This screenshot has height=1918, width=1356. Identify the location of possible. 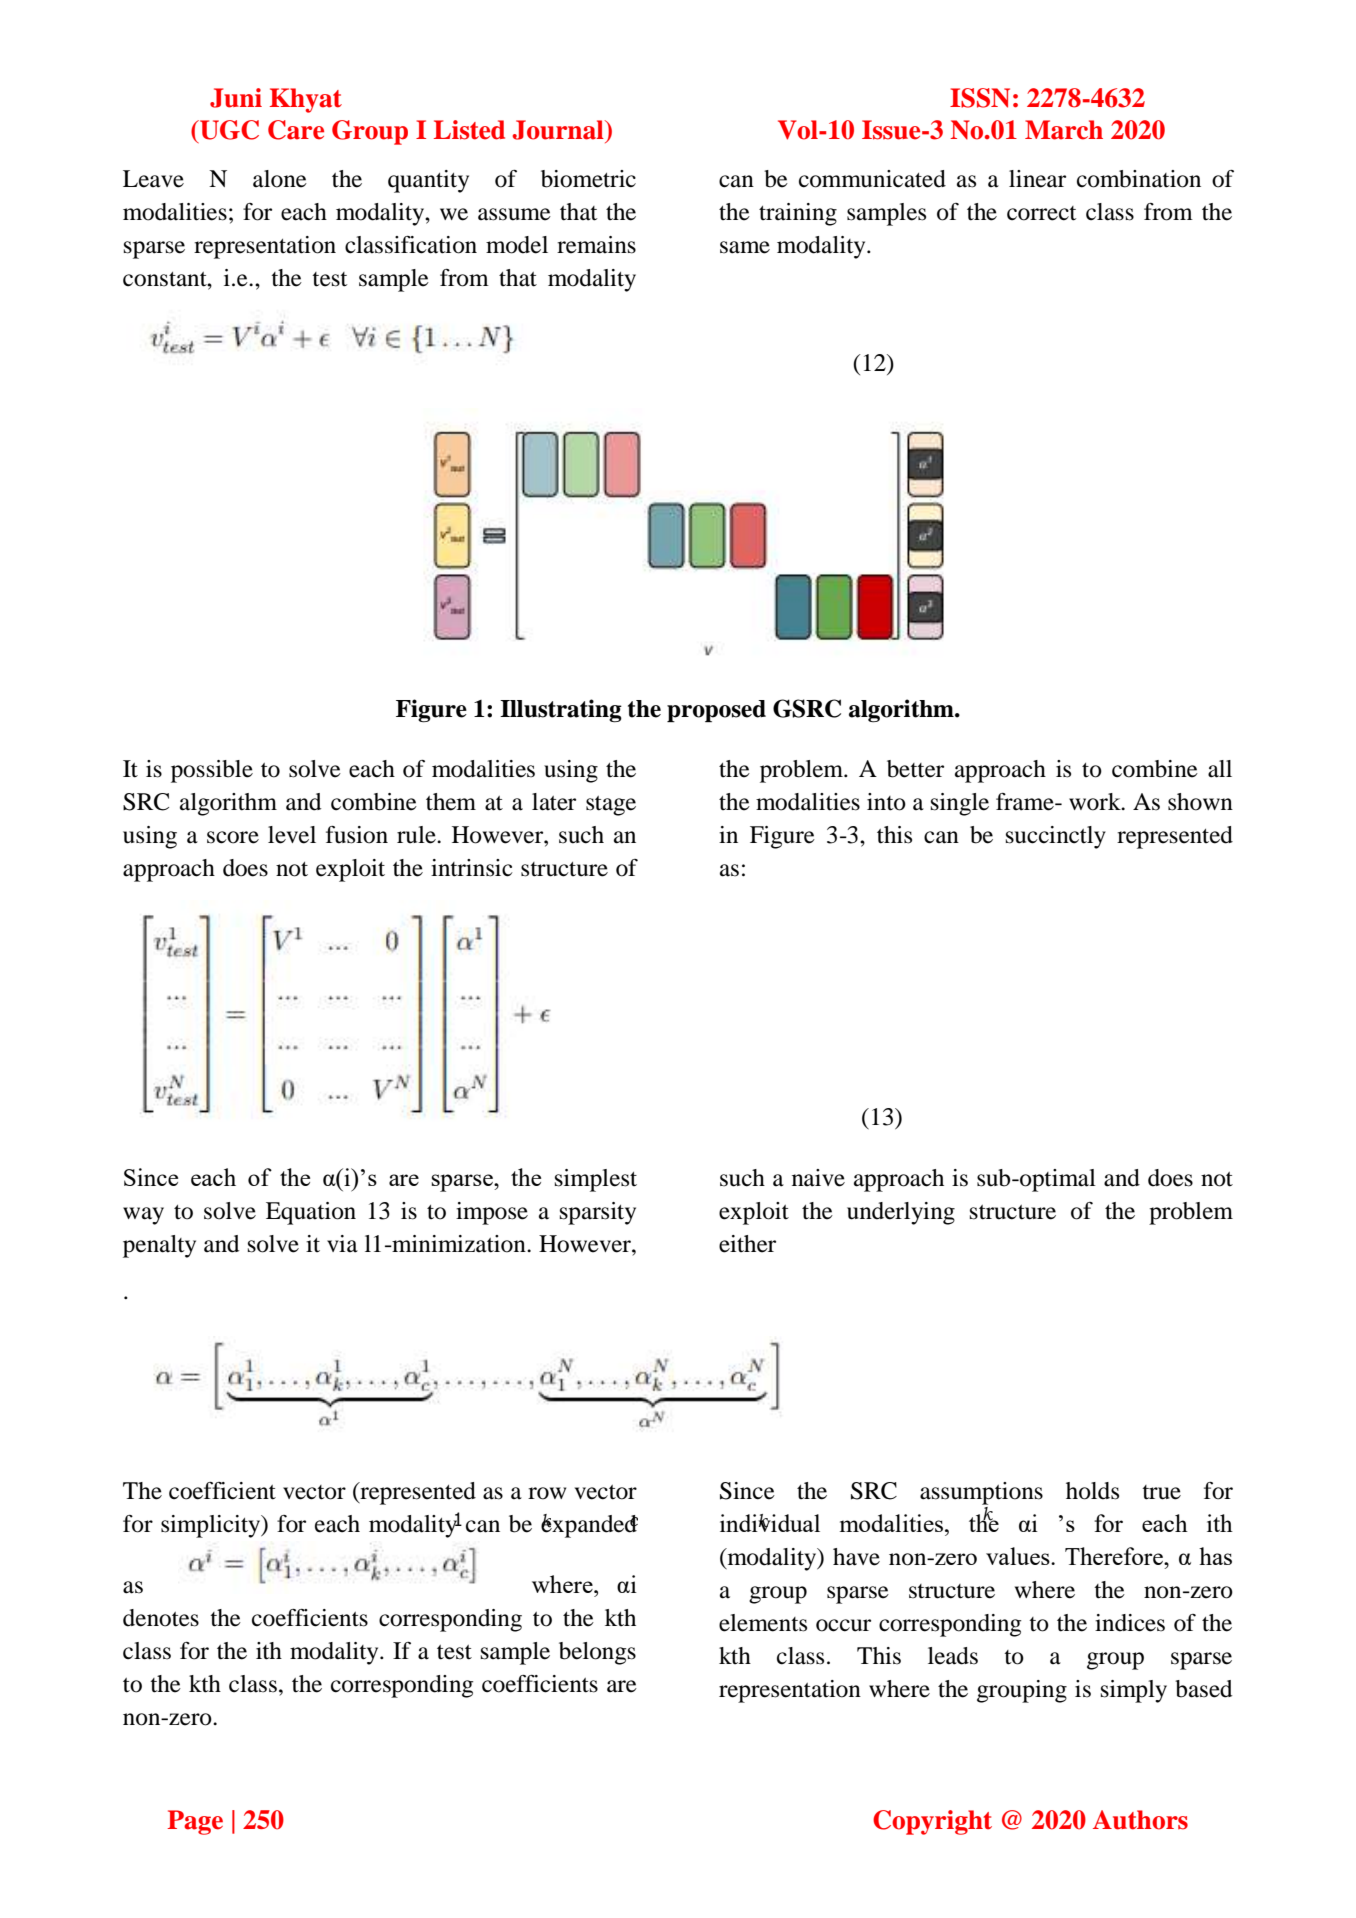
(212, 771).
